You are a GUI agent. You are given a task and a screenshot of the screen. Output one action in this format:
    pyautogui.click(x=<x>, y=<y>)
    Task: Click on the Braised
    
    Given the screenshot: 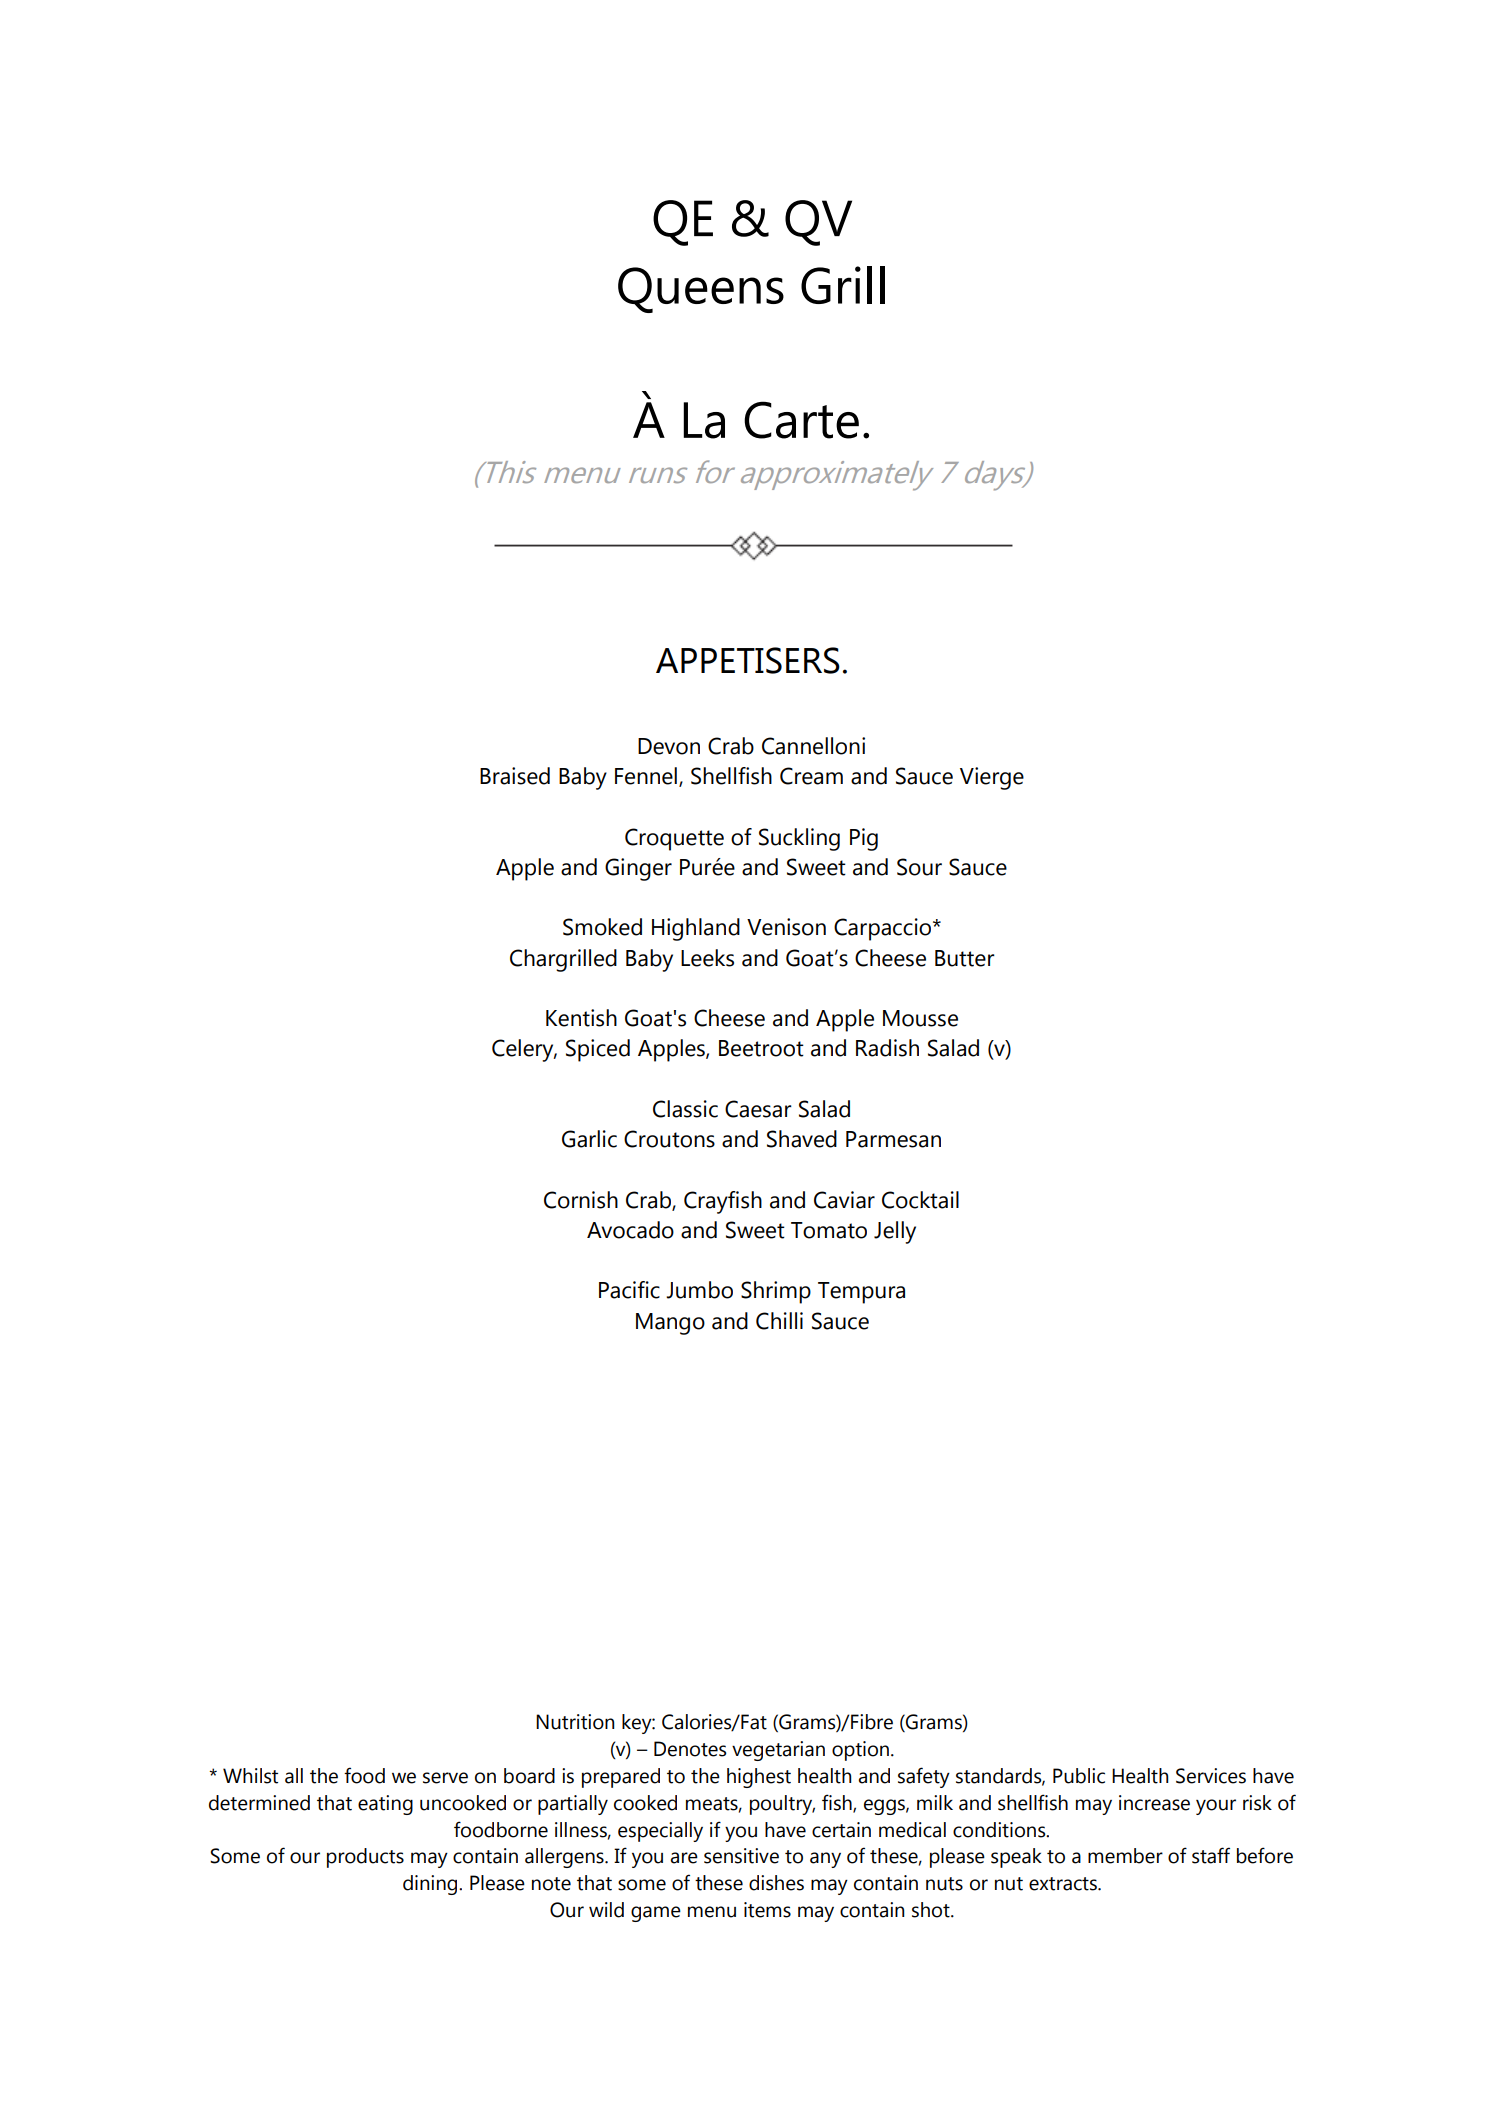 What is the action you would take?
    pyautogui.click(x=515, y=776)
